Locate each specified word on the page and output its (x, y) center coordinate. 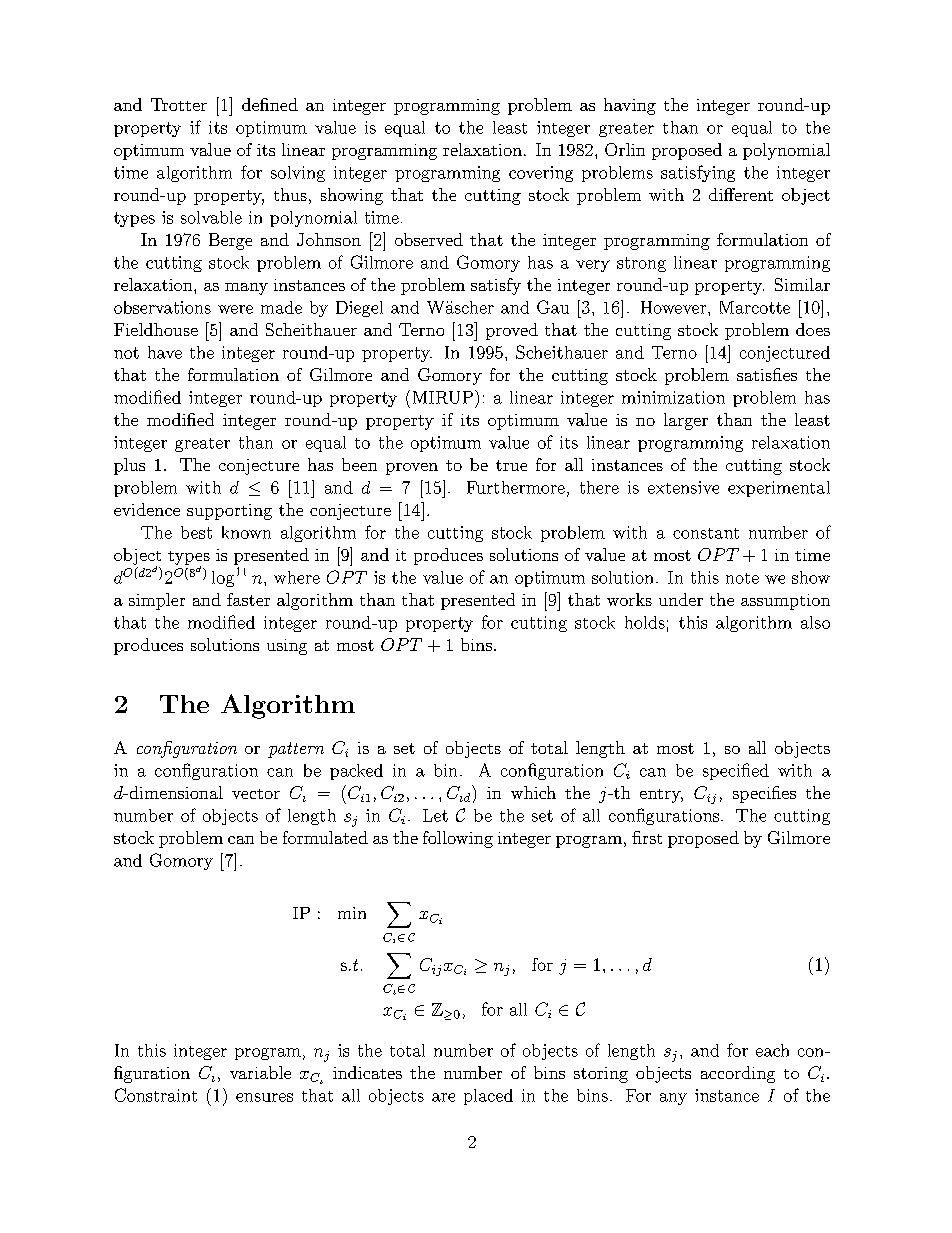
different (741, 194)
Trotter (179, 104)
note (742, 578)
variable (260, 1072)
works (629, 599)
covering (541, 174)
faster (248, 599)
